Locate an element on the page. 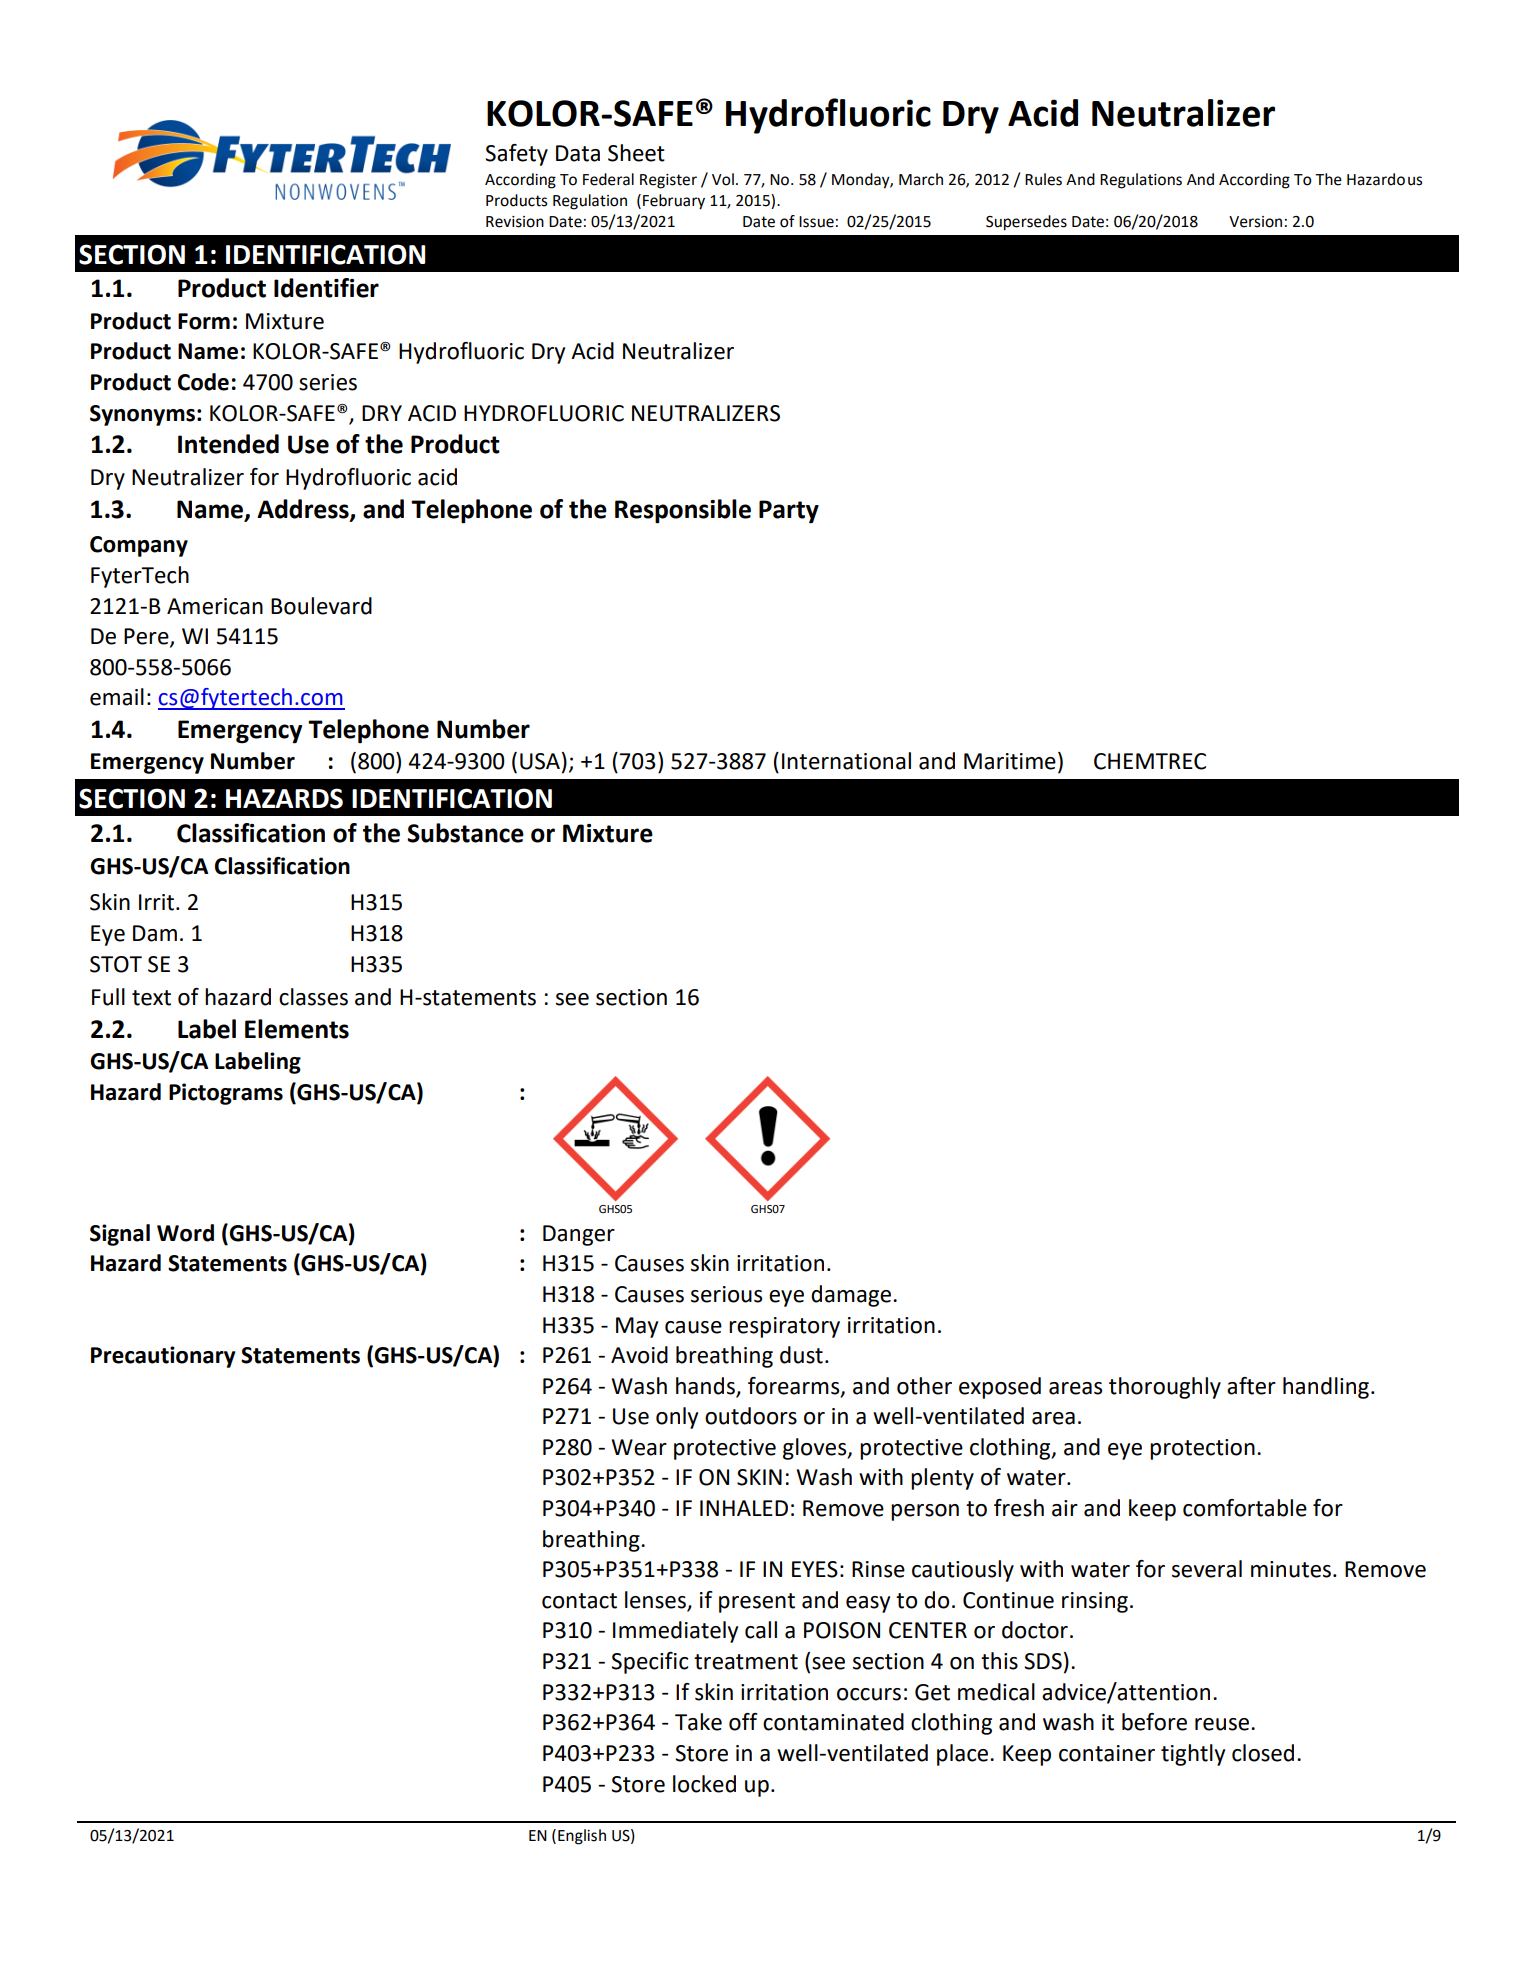  Maritime is located at coordinates (1010, 761).
